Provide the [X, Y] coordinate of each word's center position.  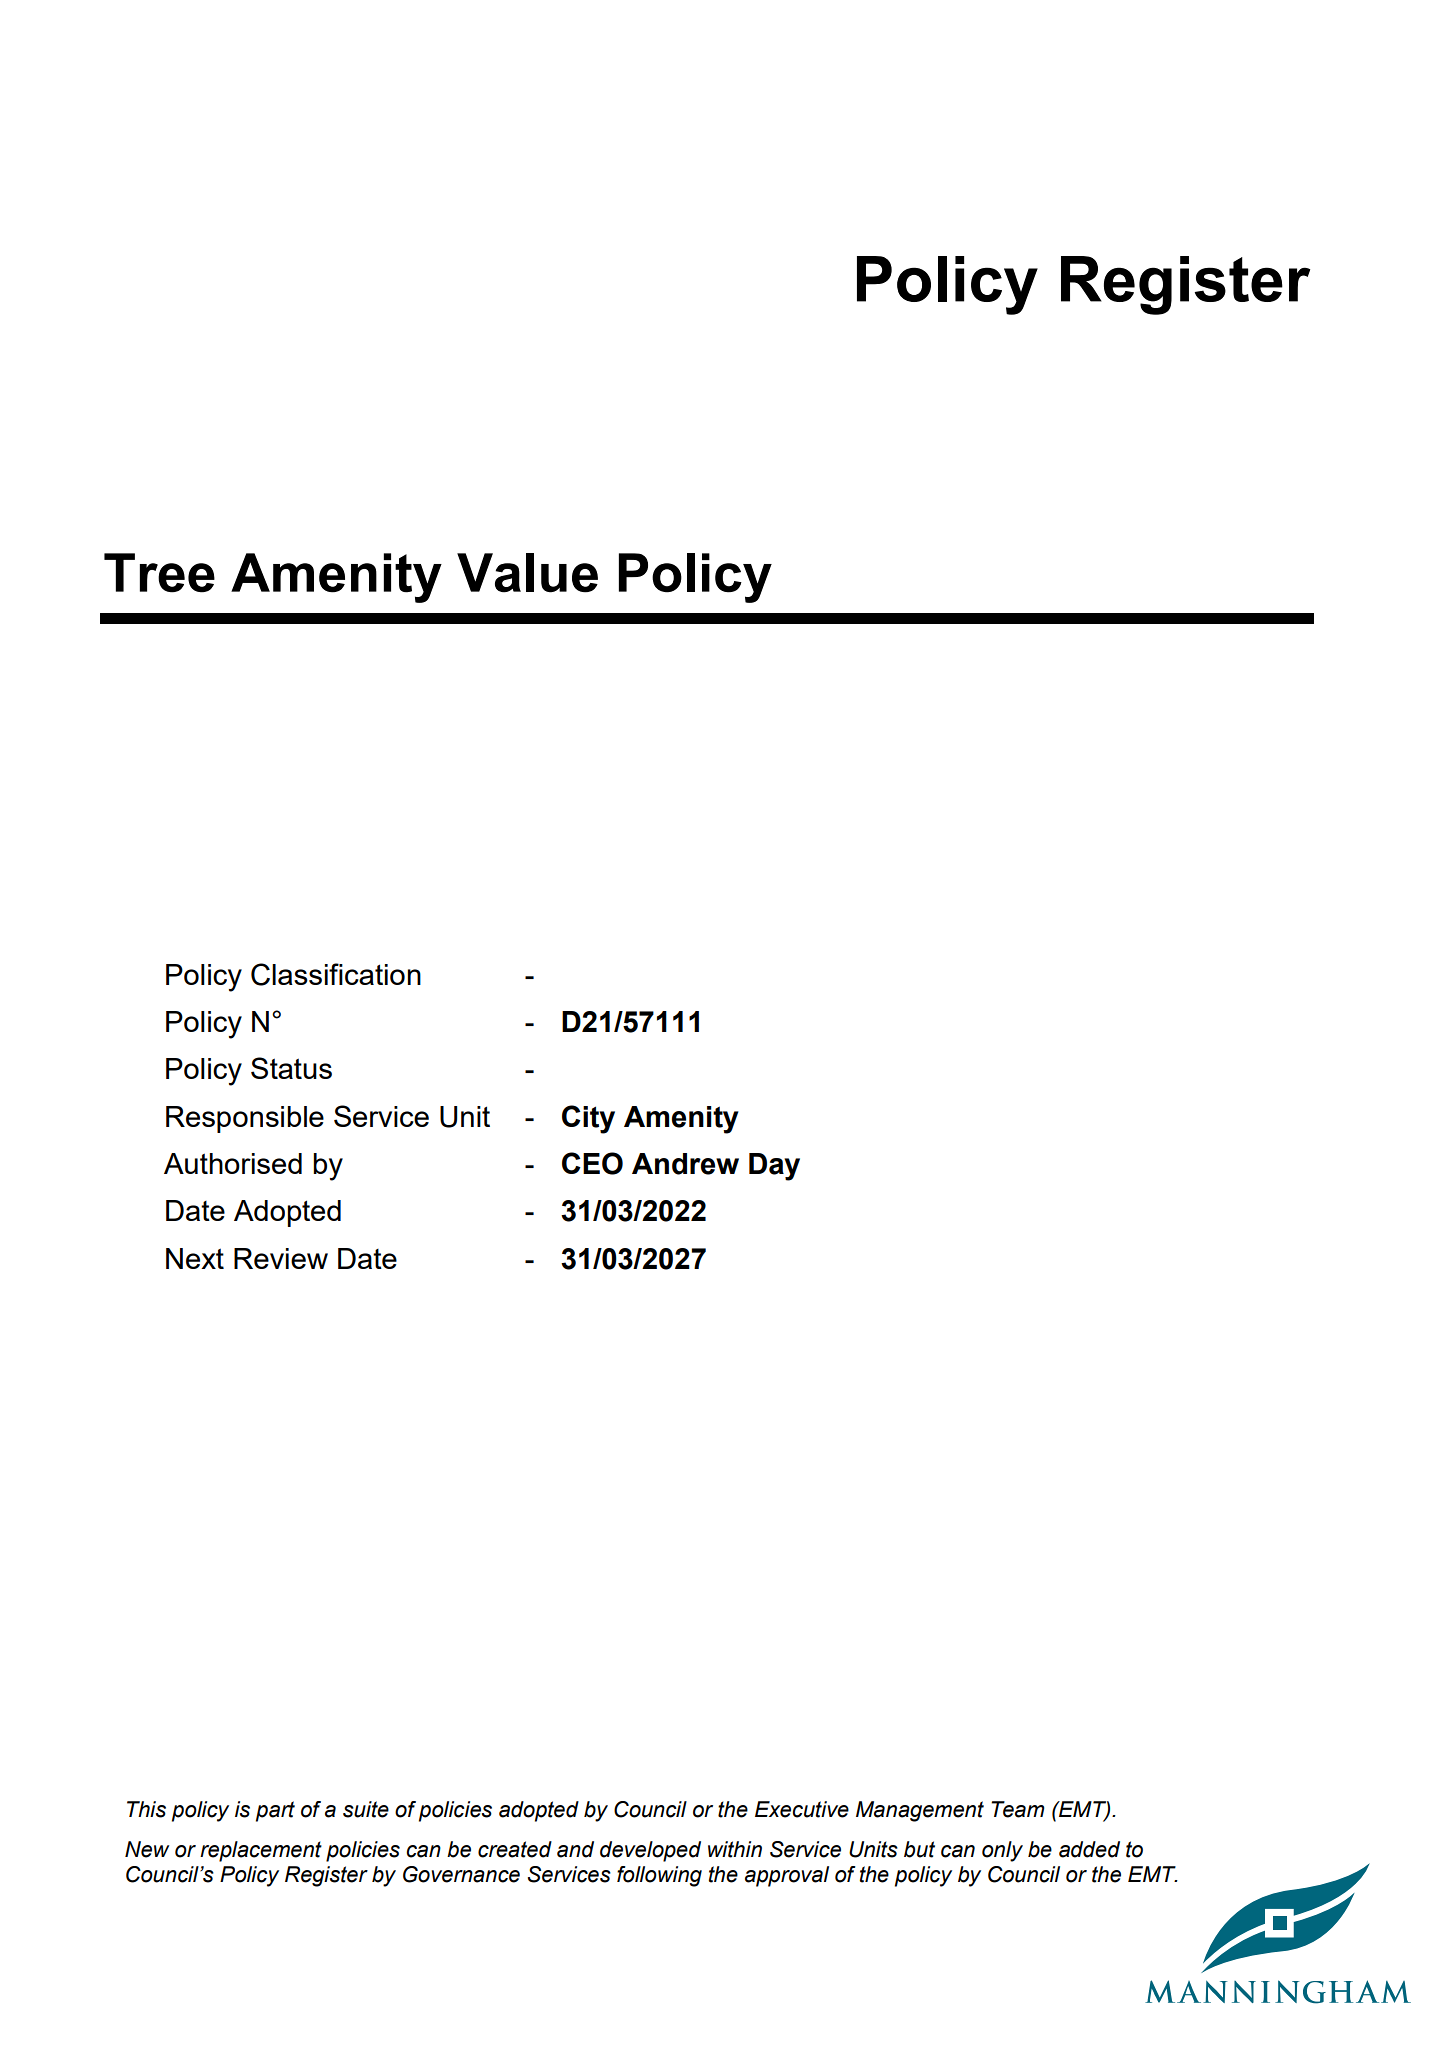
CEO [592, 1163]
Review [281, 1258]
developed [650, 1851]
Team [1017, 1809]
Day [774, 1167]
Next [195, 1258]
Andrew [685, 1164]
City [588, 1119]
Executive [802, 1809]
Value [527, 573]
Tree [159, 573]
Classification [336, 974]
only [1002, 1851]
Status [291, 1068]
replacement [261, 1851]
